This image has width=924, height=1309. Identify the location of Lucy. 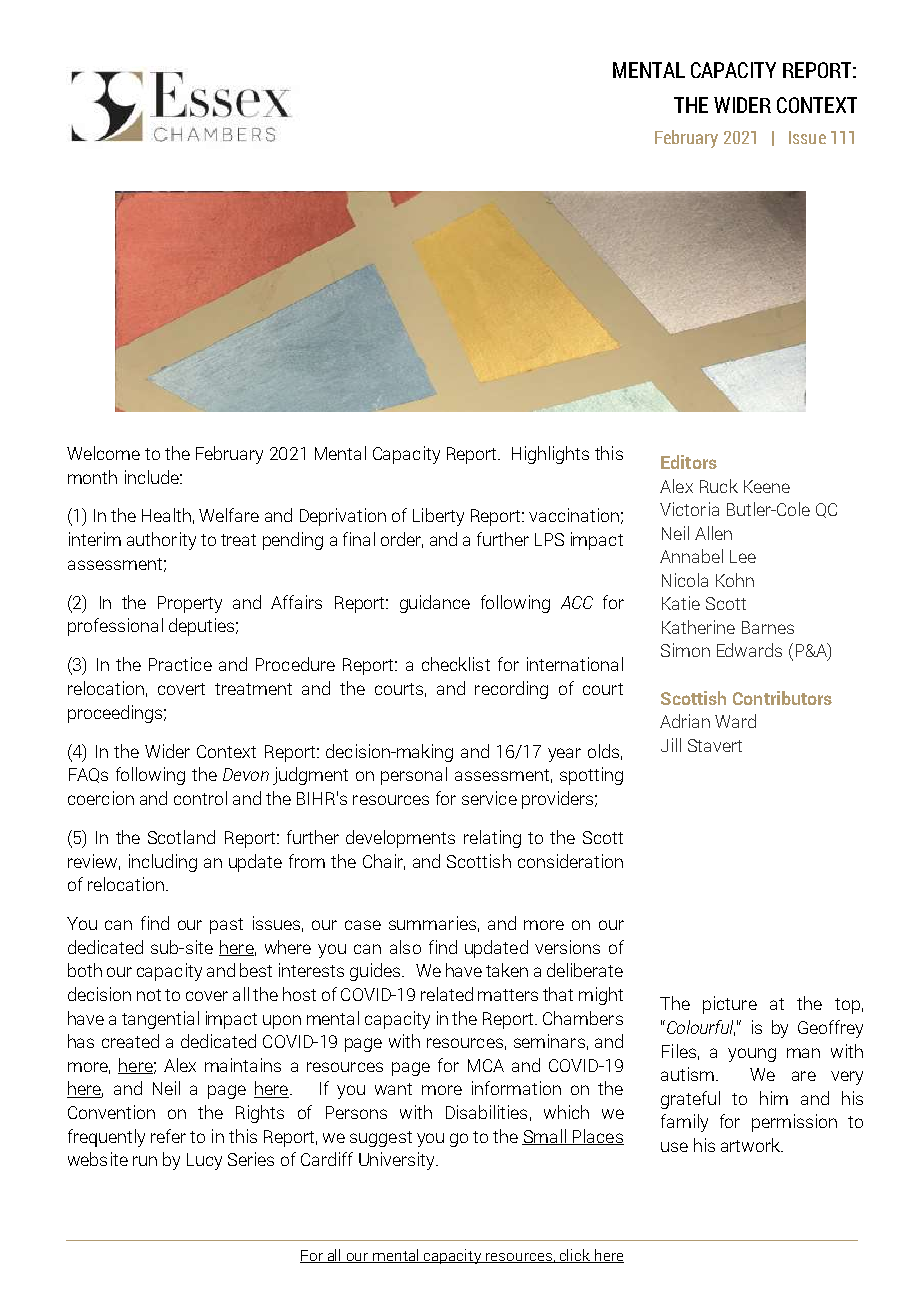
(204, 1161).
